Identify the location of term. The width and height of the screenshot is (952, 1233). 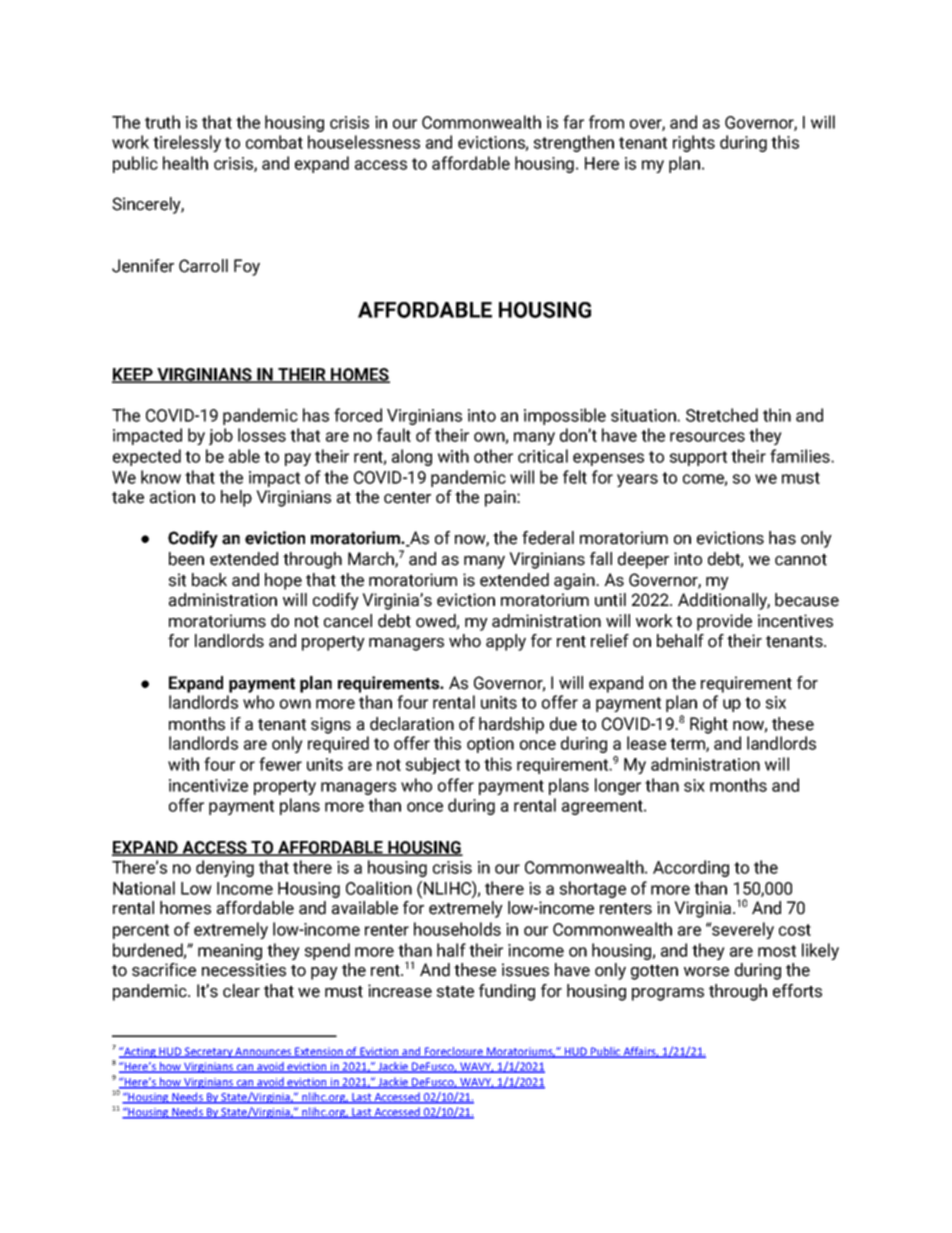
(688, 745).
